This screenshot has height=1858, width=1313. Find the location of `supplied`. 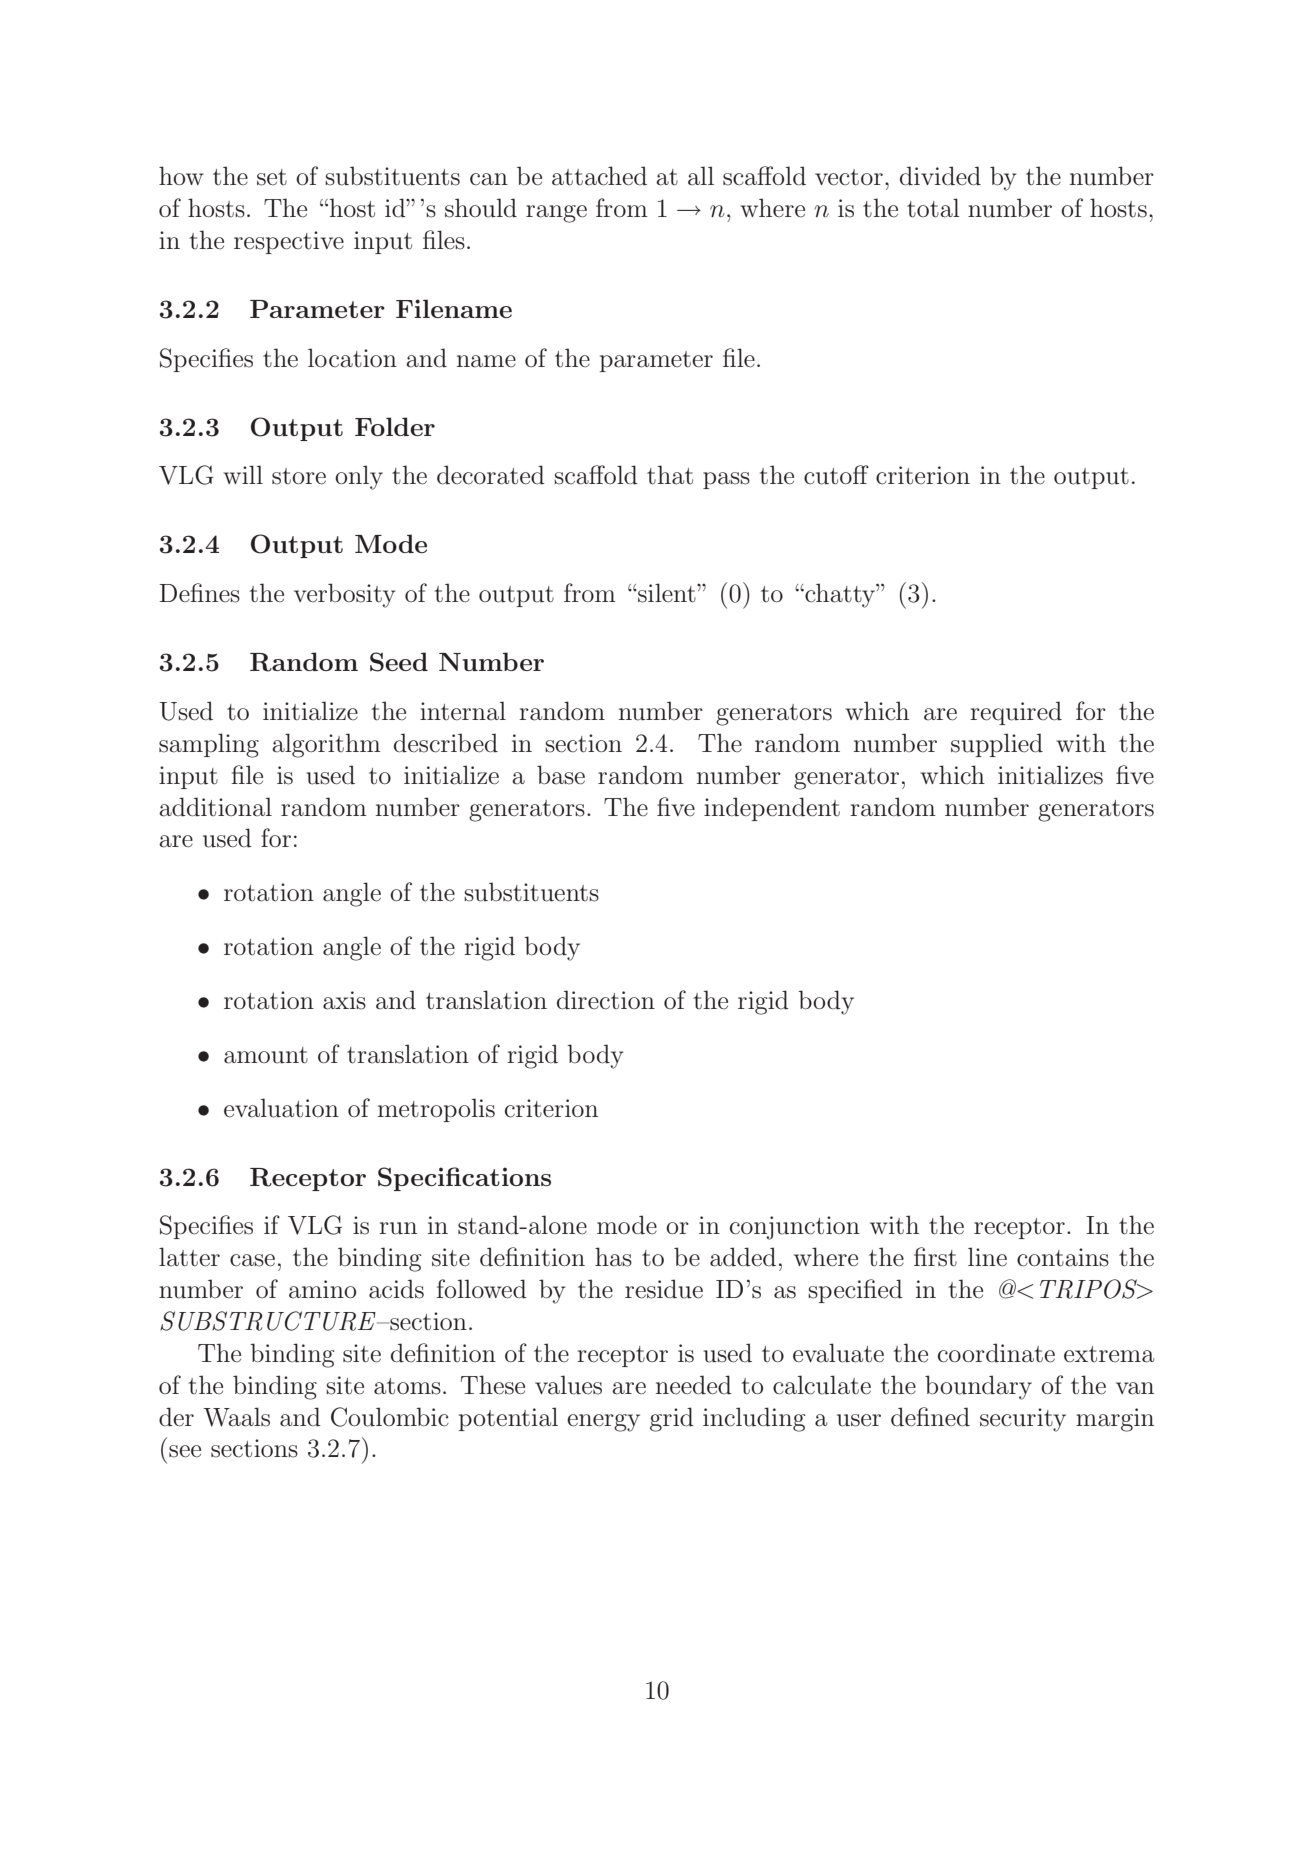

supplied is located at coordinates (997, 745).
